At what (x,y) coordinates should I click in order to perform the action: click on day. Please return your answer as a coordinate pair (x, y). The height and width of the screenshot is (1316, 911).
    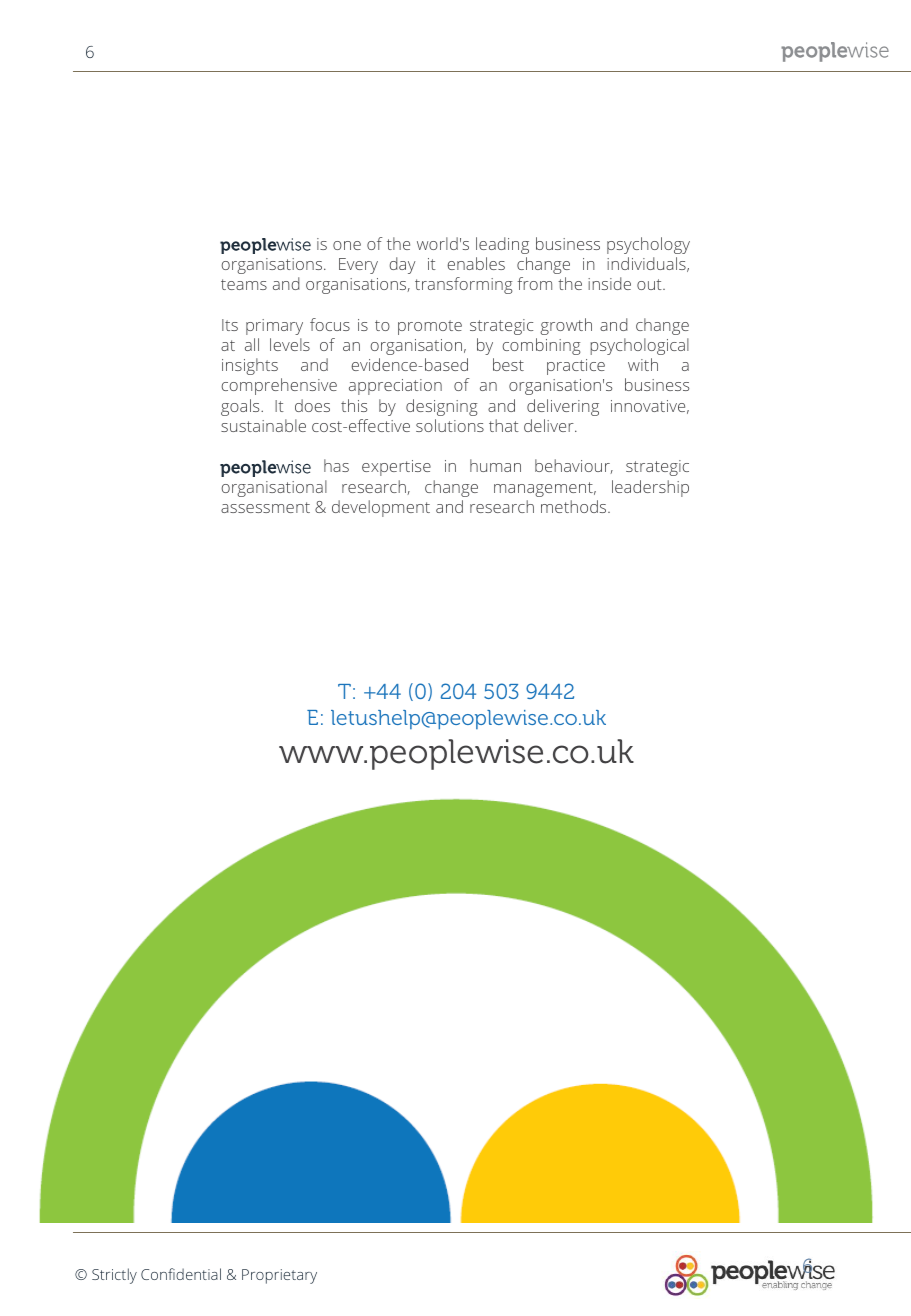
    Looking at the image, I should click on (402, 265).
